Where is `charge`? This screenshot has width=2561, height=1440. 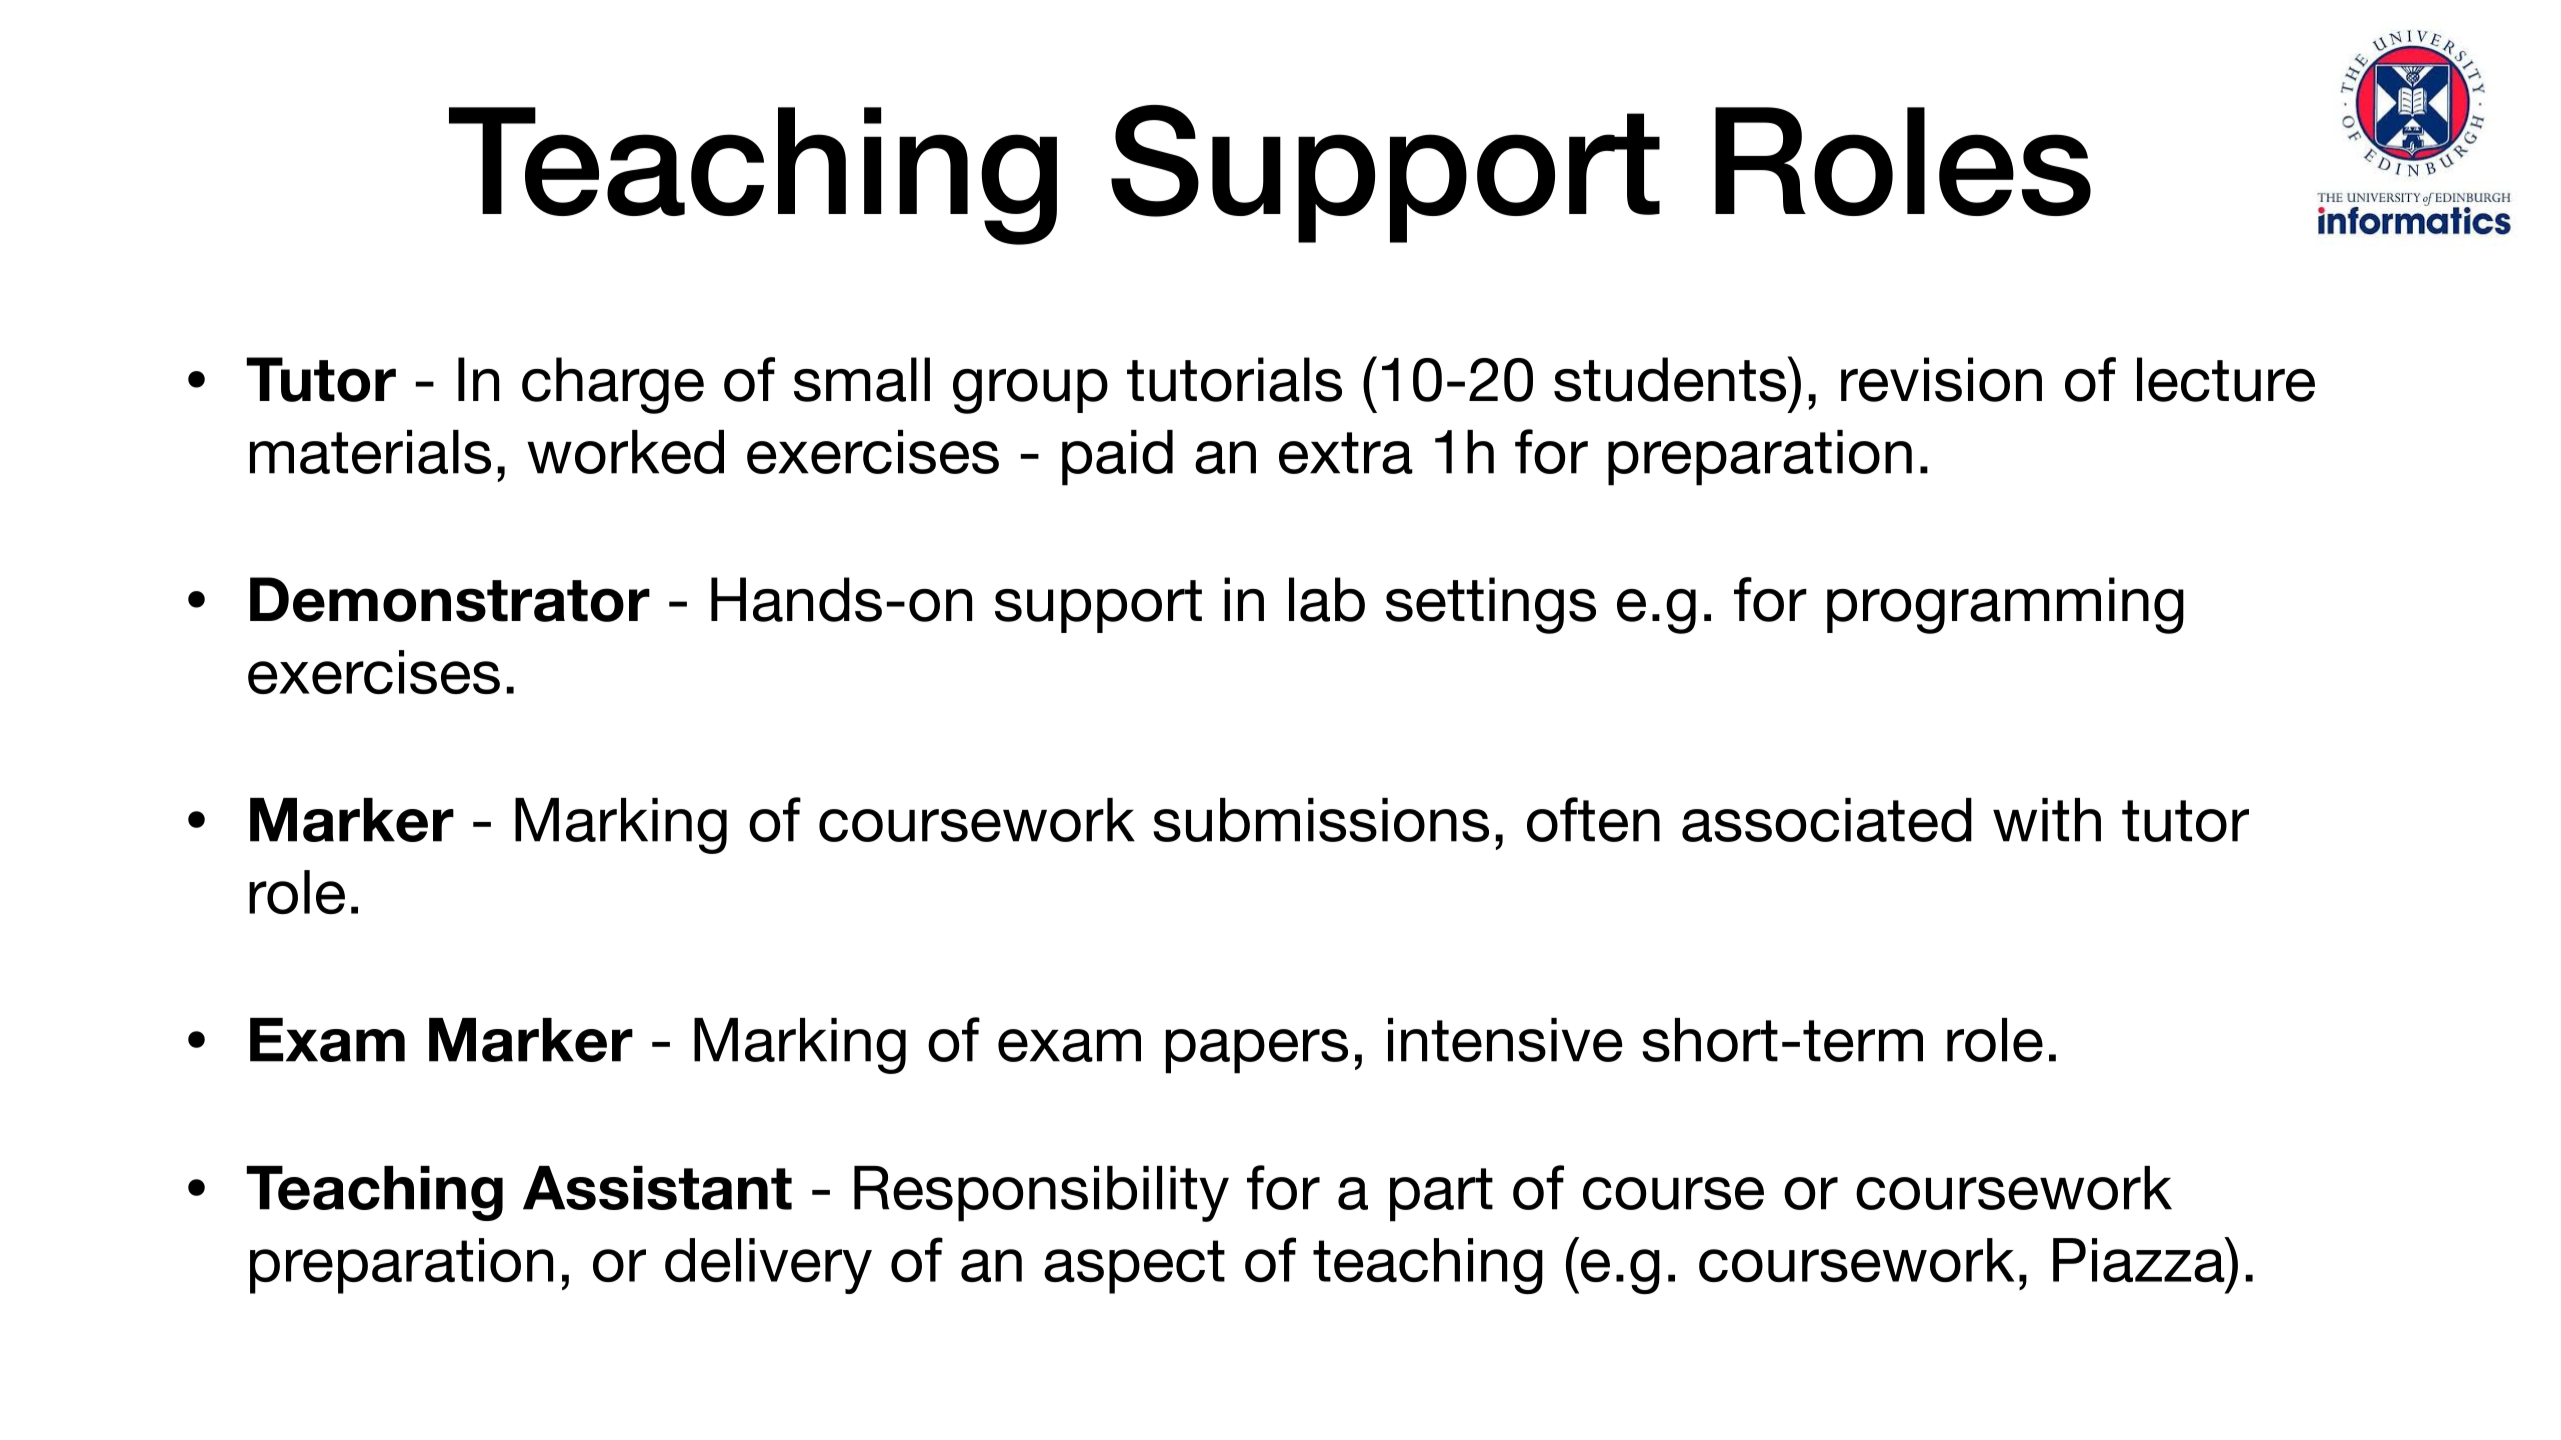 charge is located at coordinates (613, 385).
